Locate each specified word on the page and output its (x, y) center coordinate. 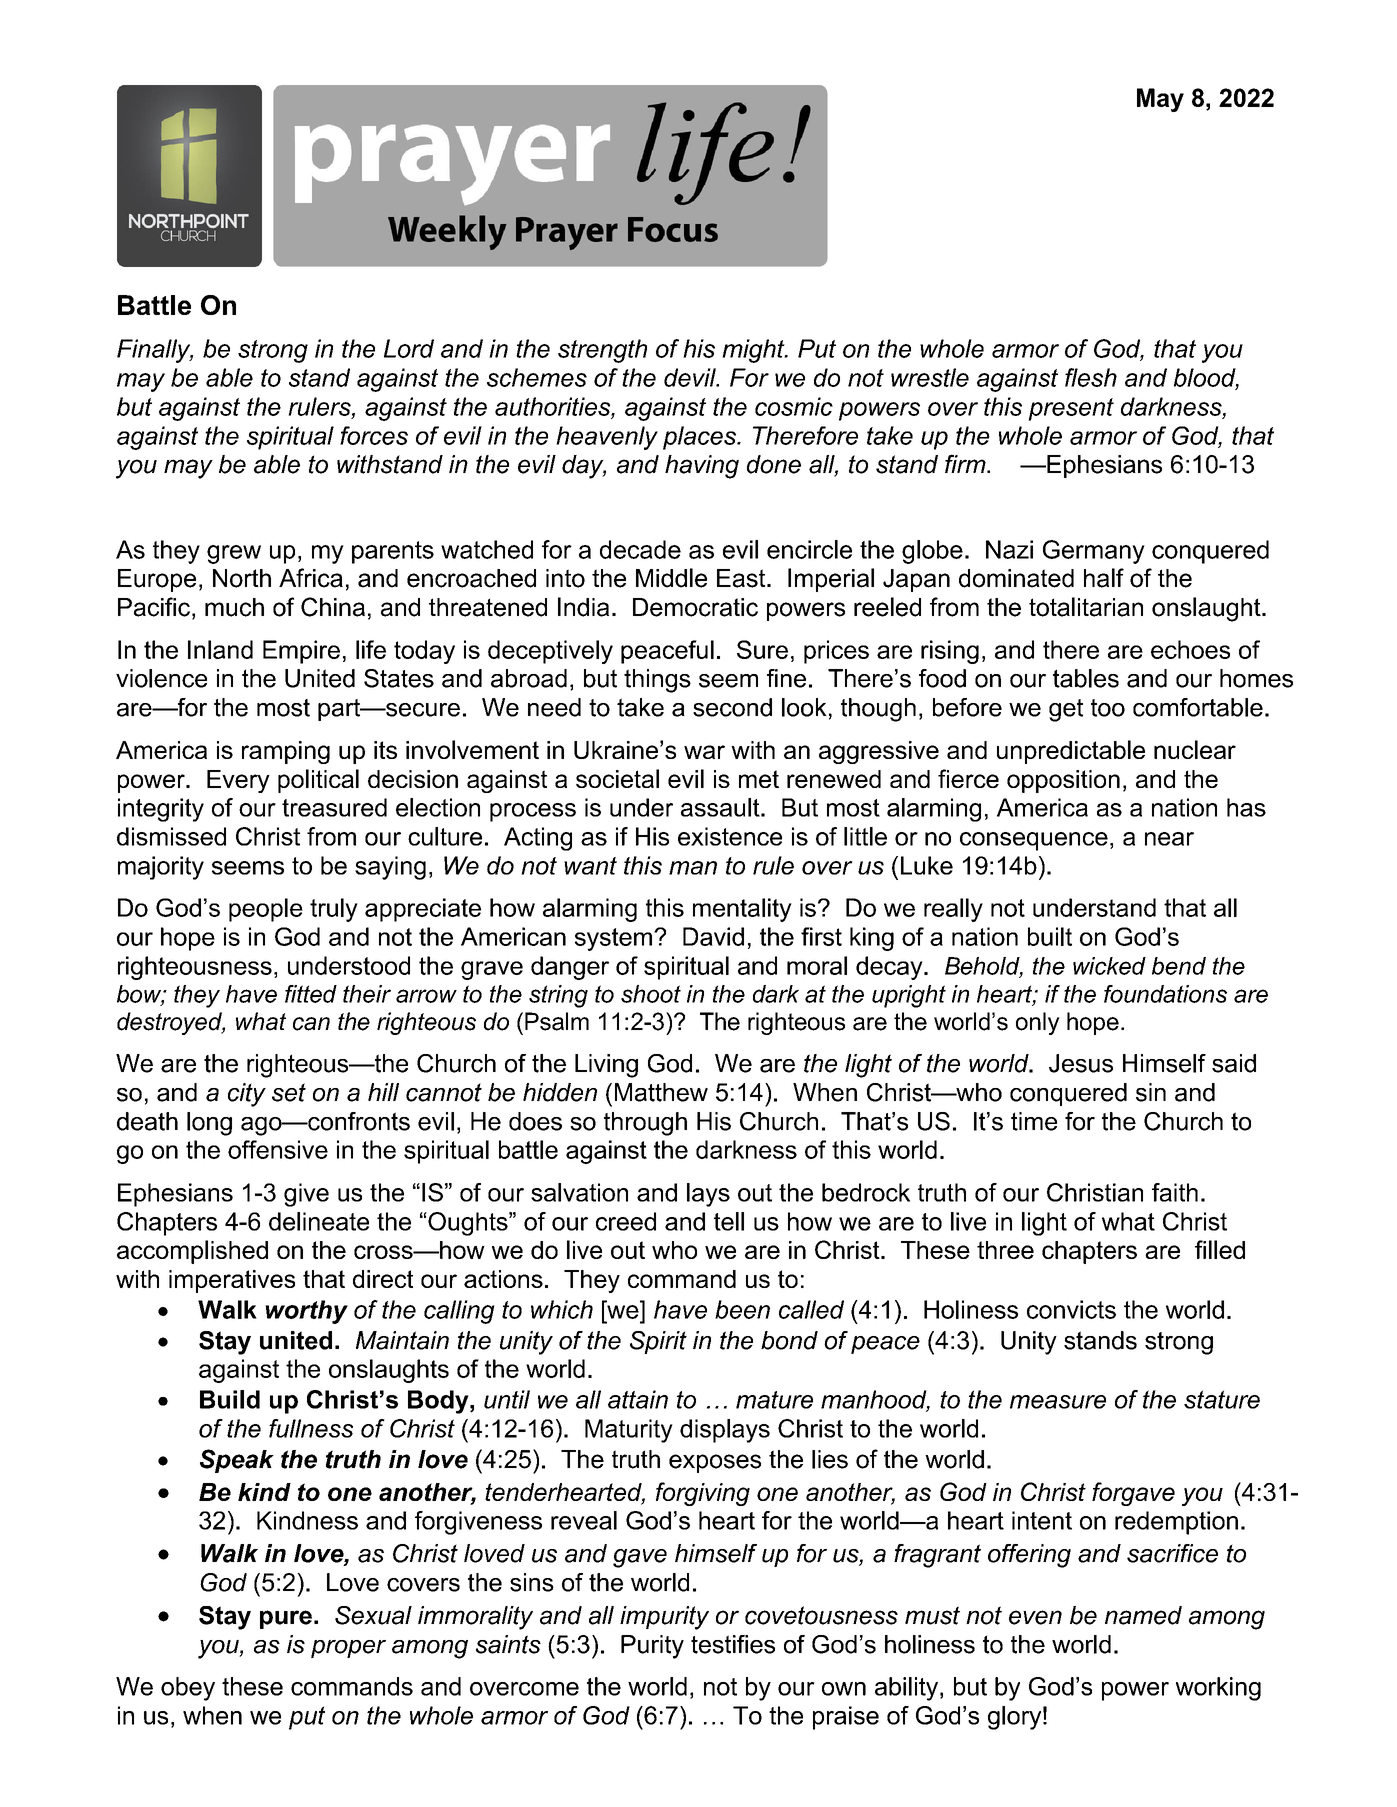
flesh (1091, 377)
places (700, 438)
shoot (651, 994)
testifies (733, 1644)
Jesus (1081, 1063)
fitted (311, 994)
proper (348, 1649)
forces (374, 435)
